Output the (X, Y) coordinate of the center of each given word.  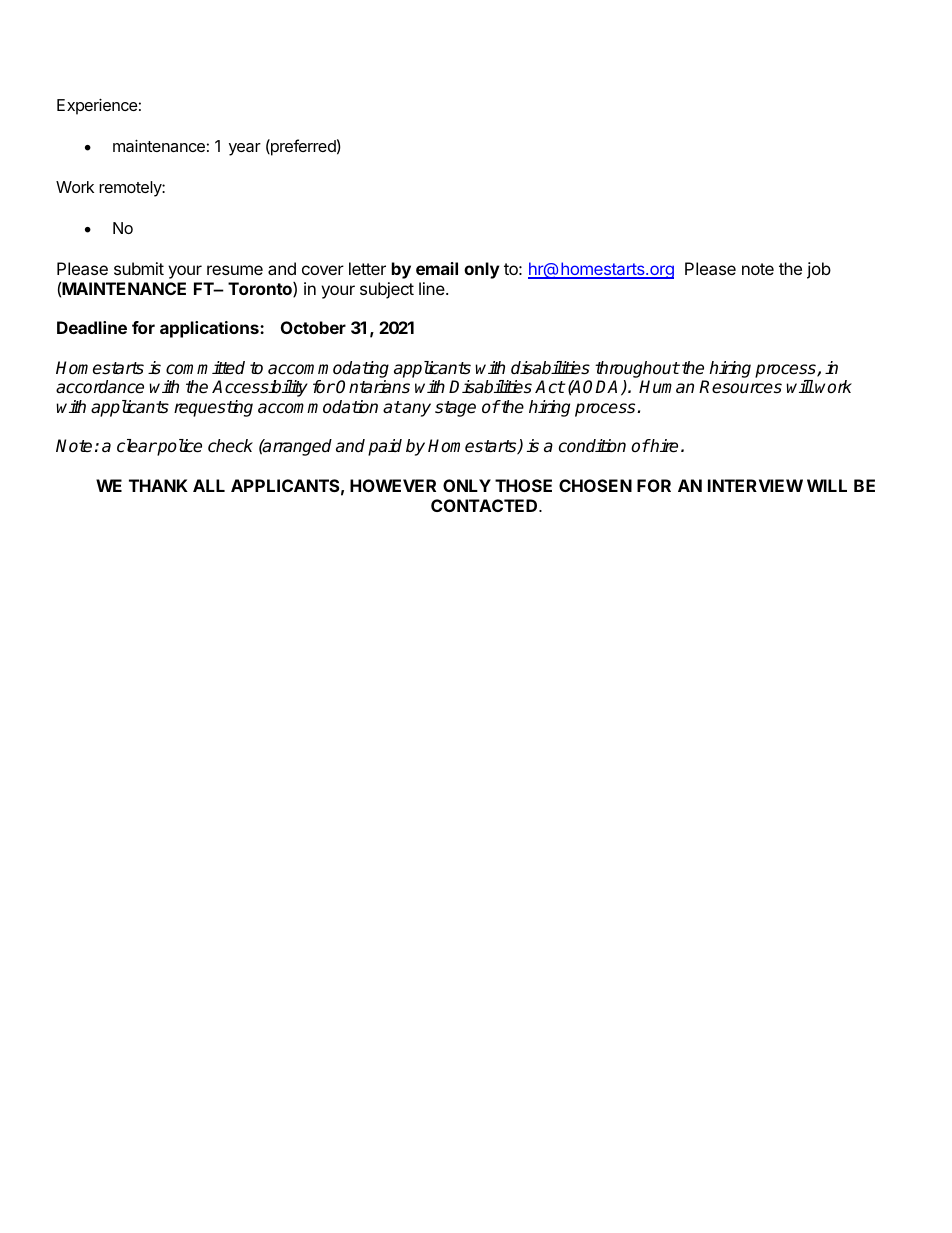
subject (387, 290)
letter (367, 268)
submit (139, 268)
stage (455, 409)
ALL (209, 485)
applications (210, 329)
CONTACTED (485, 505)
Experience (97, 106)
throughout (637, 369)
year (245, 149)
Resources (740, 387)
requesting (213, 408)
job (819, 270)
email (437, 268)
